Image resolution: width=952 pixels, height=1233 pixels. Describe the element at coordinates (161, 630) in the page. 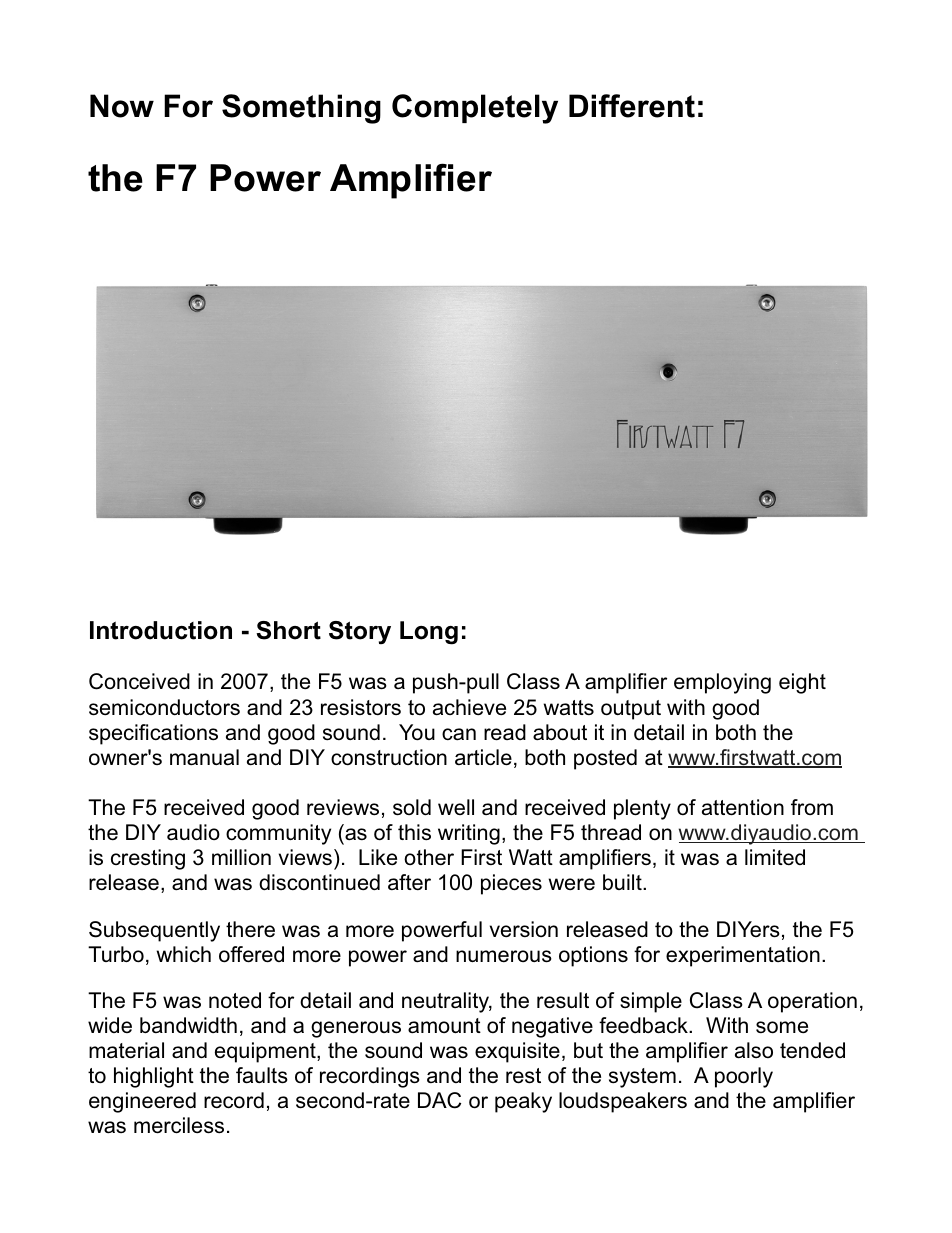

I see `Introduction` at that location.
